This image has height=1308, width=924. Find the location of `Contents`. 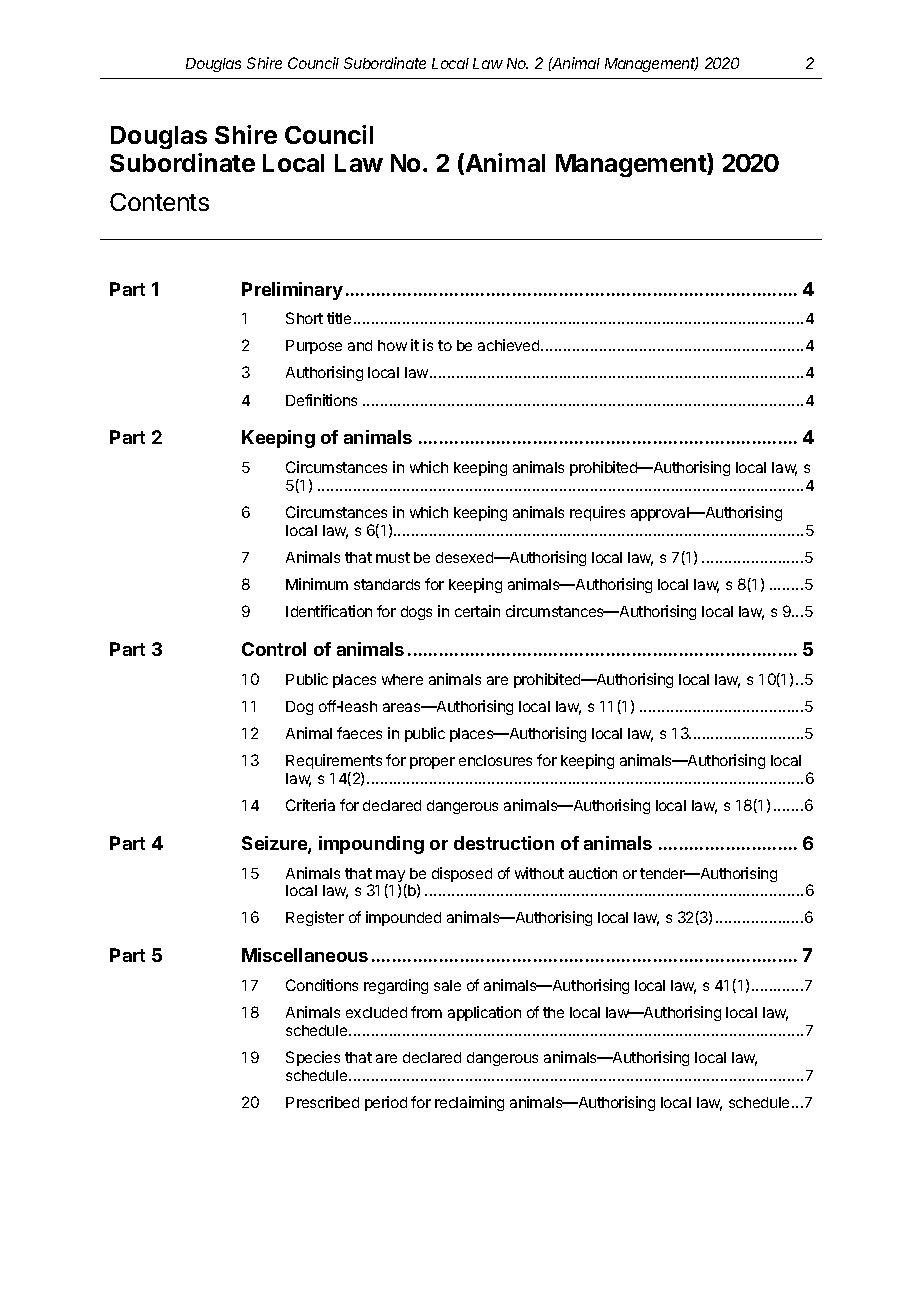

Contents is located at coordinates (159, 202).
